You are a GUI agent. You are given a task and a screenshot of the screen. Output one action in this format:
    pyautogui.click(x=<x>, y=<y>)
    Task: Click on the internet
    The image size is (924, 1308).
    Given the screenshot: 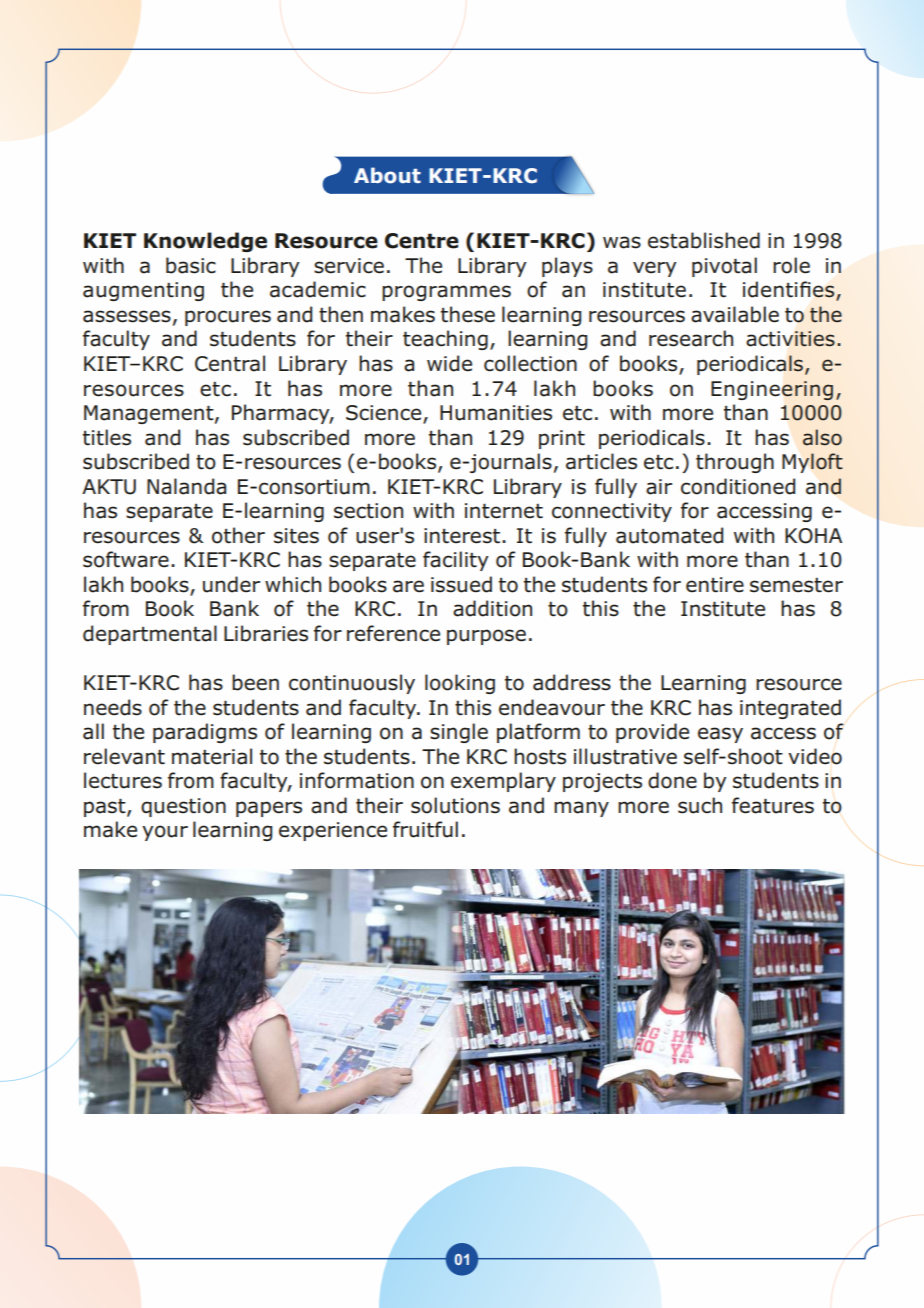 What is the action you would take?
    pyautogui.click(x=504, y=511)
